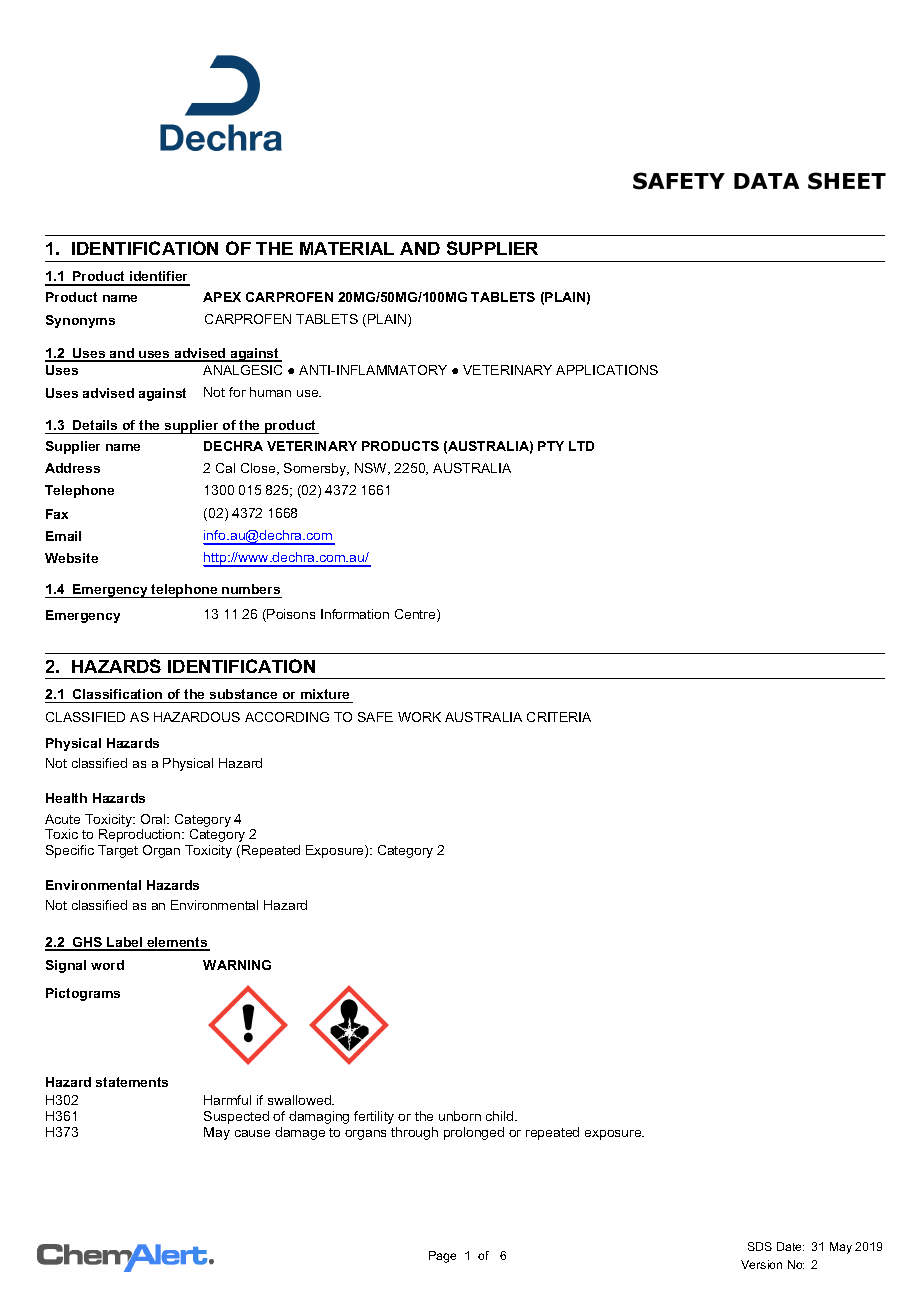 This screenshot has width=924, height=1308. What do you see at coordinates (222, 297) in the screenshot?
I see `APEX` at bounding box center [222, 297].
